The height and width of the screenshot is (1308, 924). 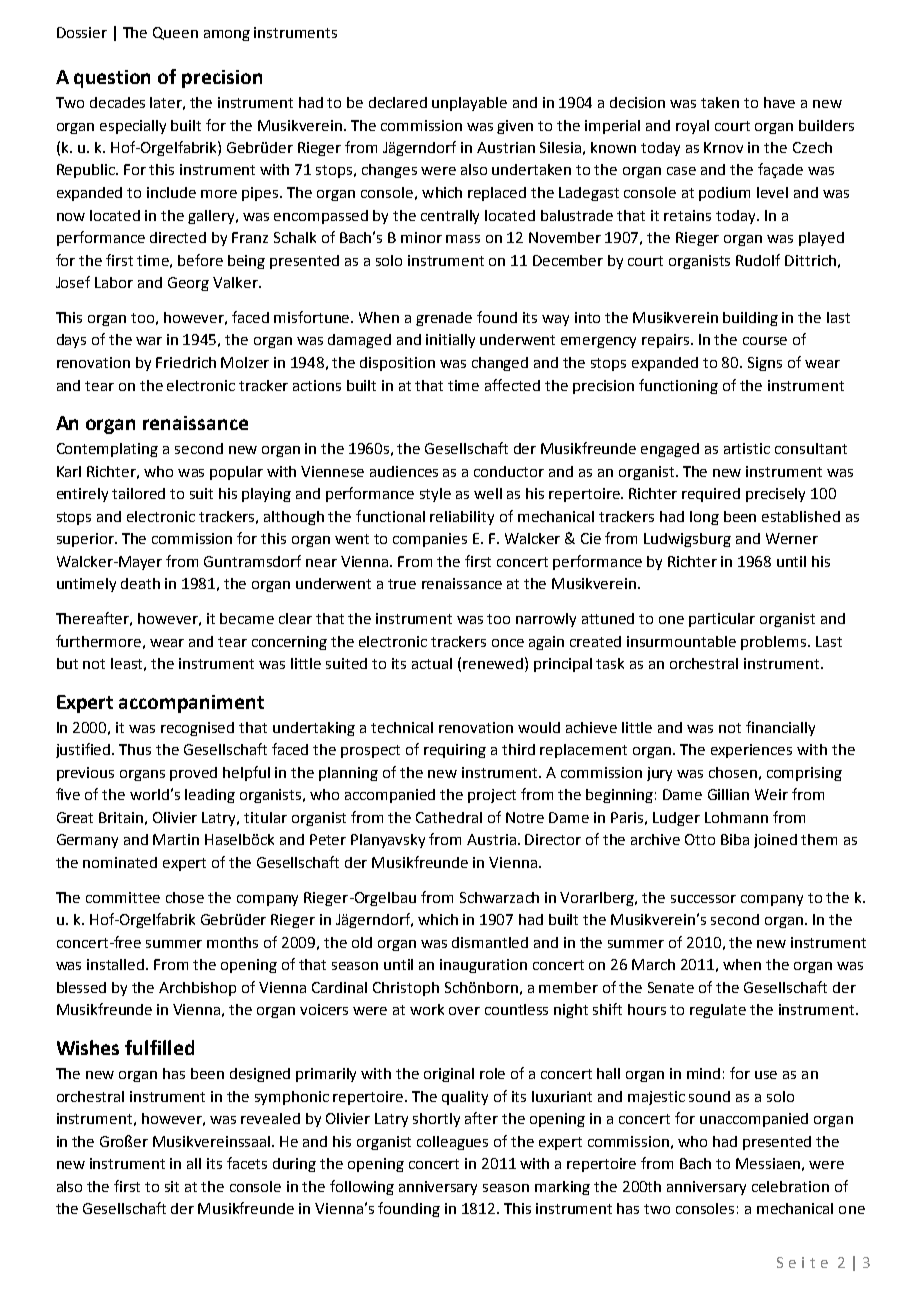 I want to click on true, so click(x=402, y=584).
